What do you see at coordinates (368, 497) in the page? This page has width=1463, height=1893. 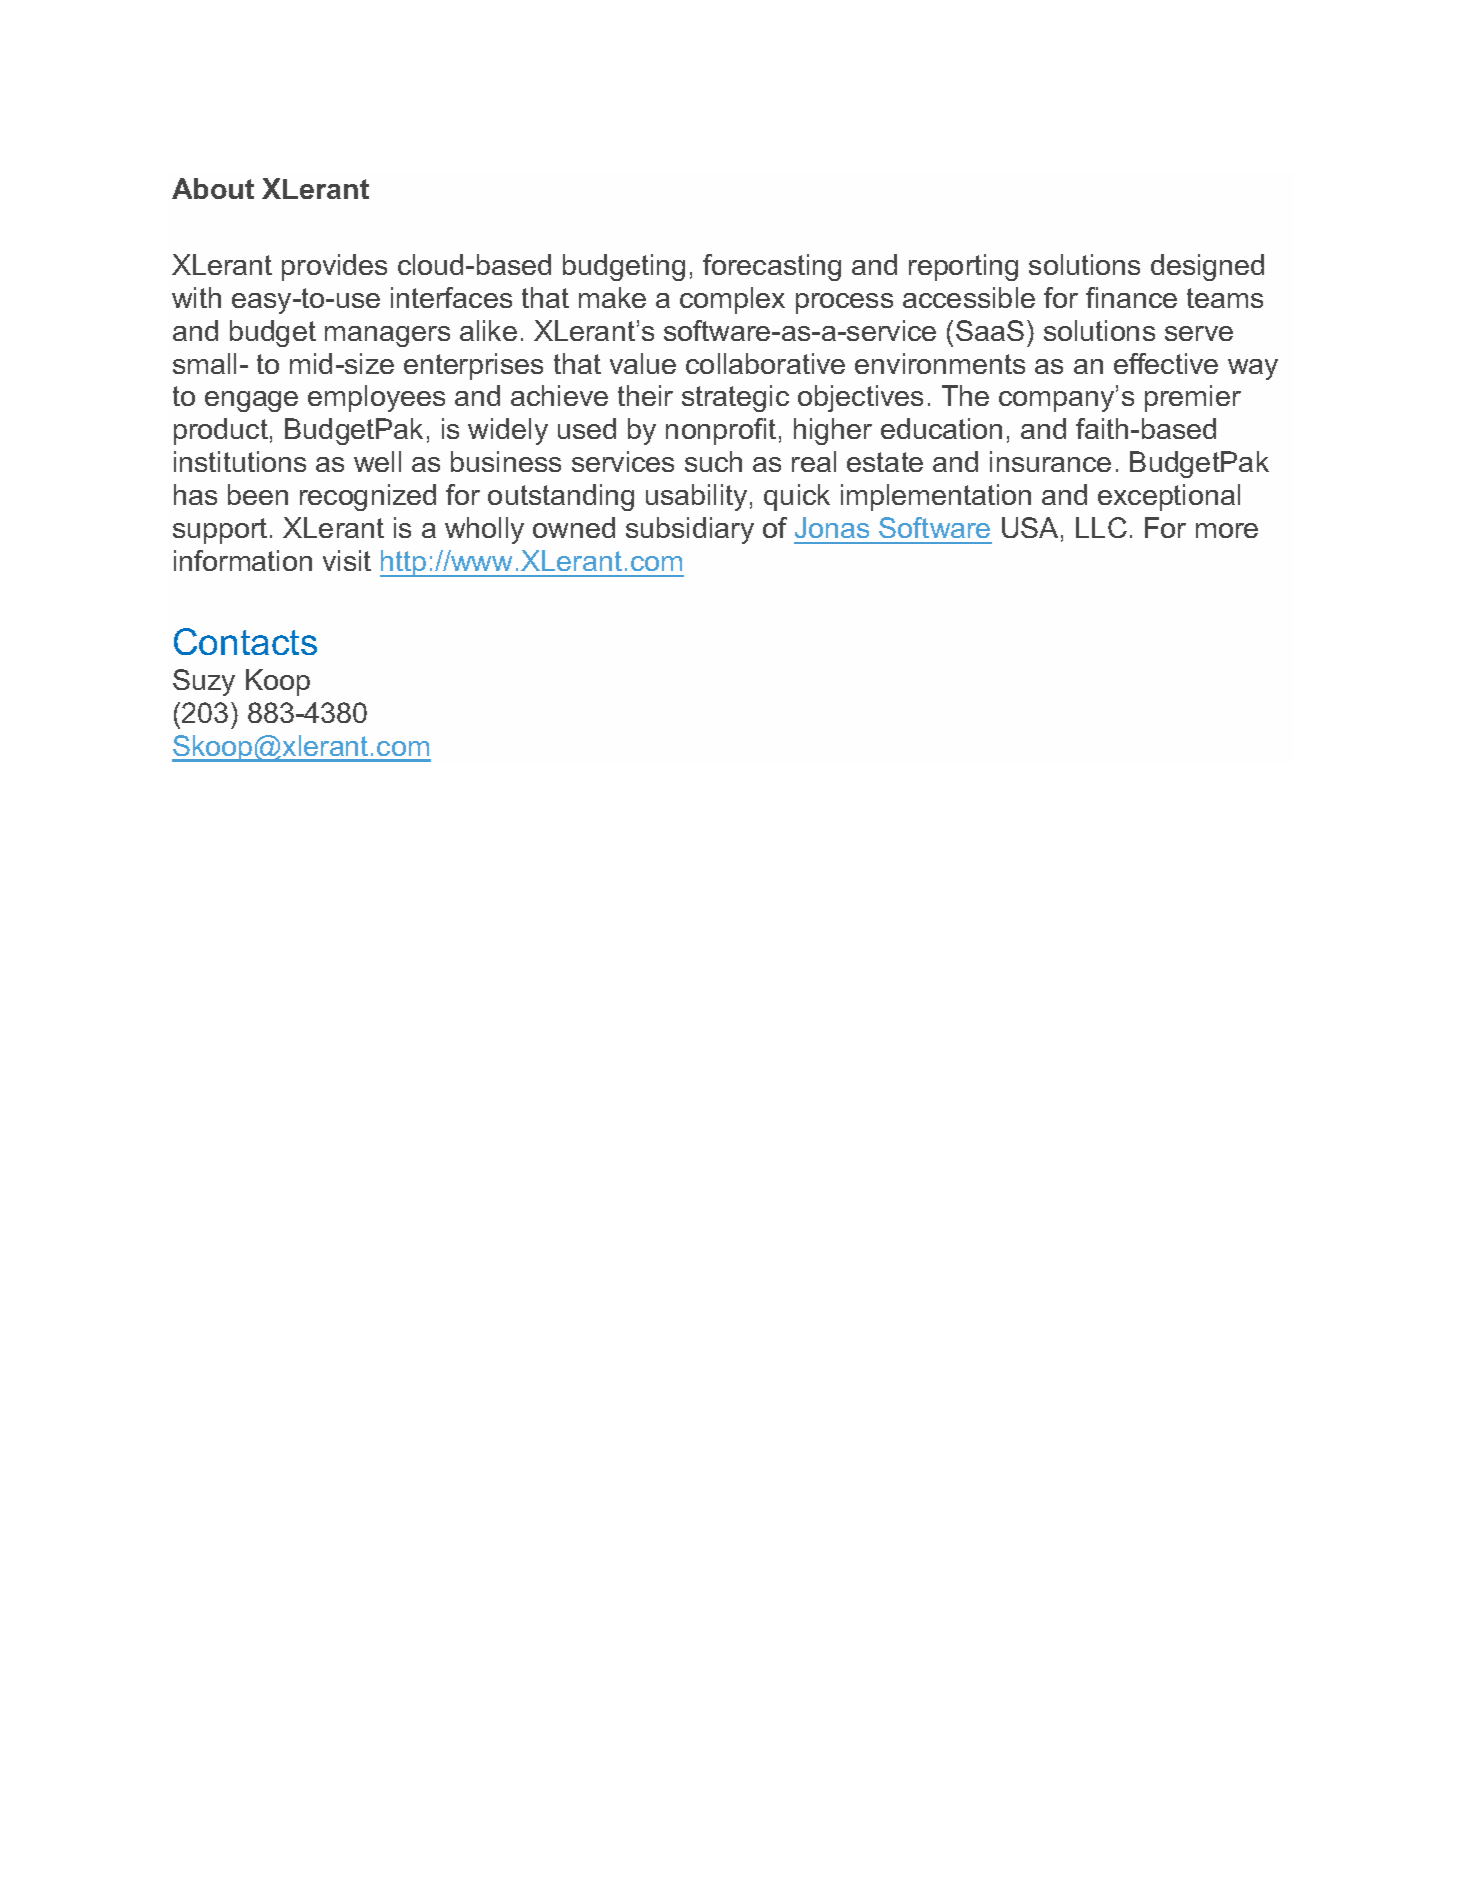 I see `recognized` at bounding box center [368, 497].
